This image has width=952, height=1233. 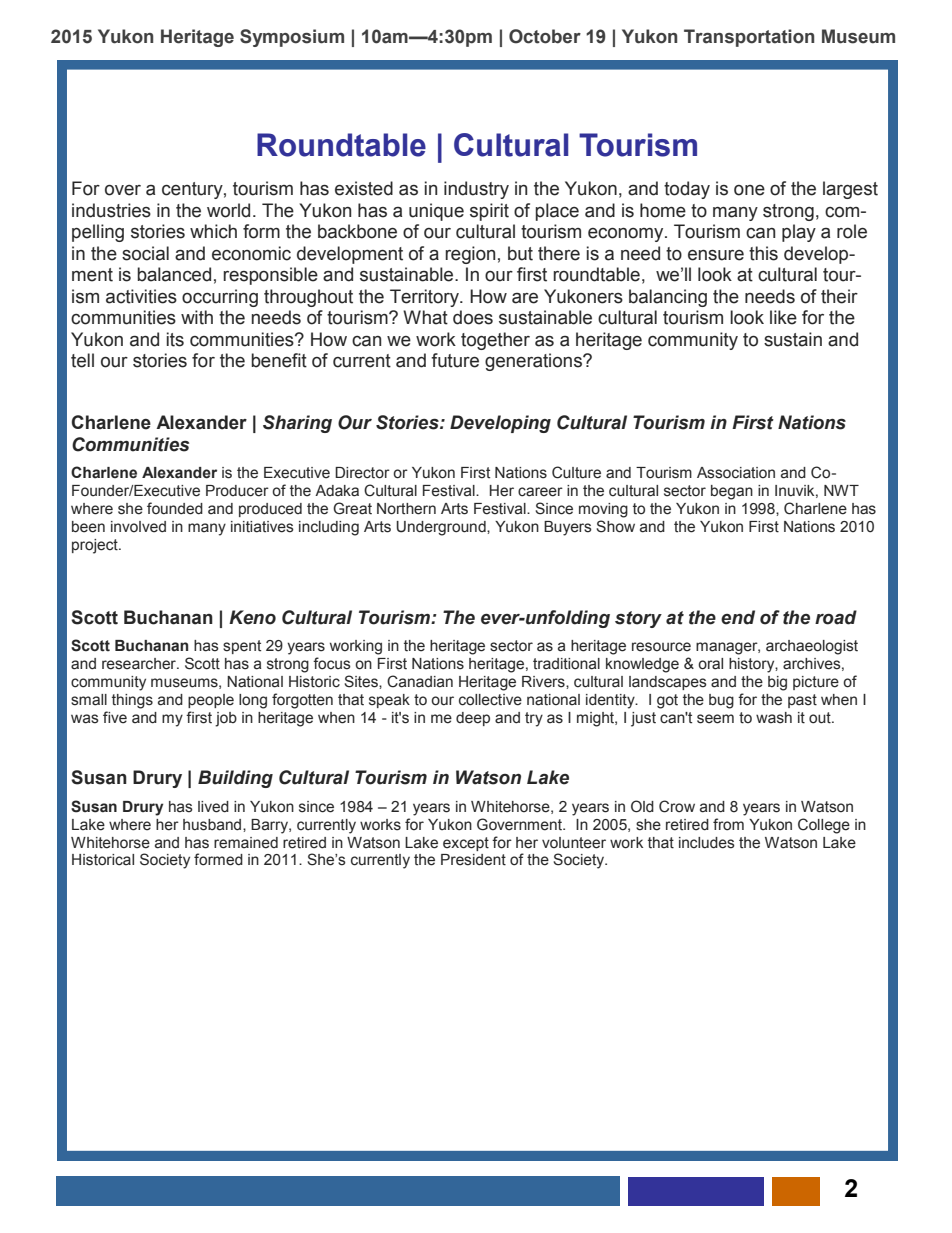 I want to click on social, so click(x=145, y=253).
